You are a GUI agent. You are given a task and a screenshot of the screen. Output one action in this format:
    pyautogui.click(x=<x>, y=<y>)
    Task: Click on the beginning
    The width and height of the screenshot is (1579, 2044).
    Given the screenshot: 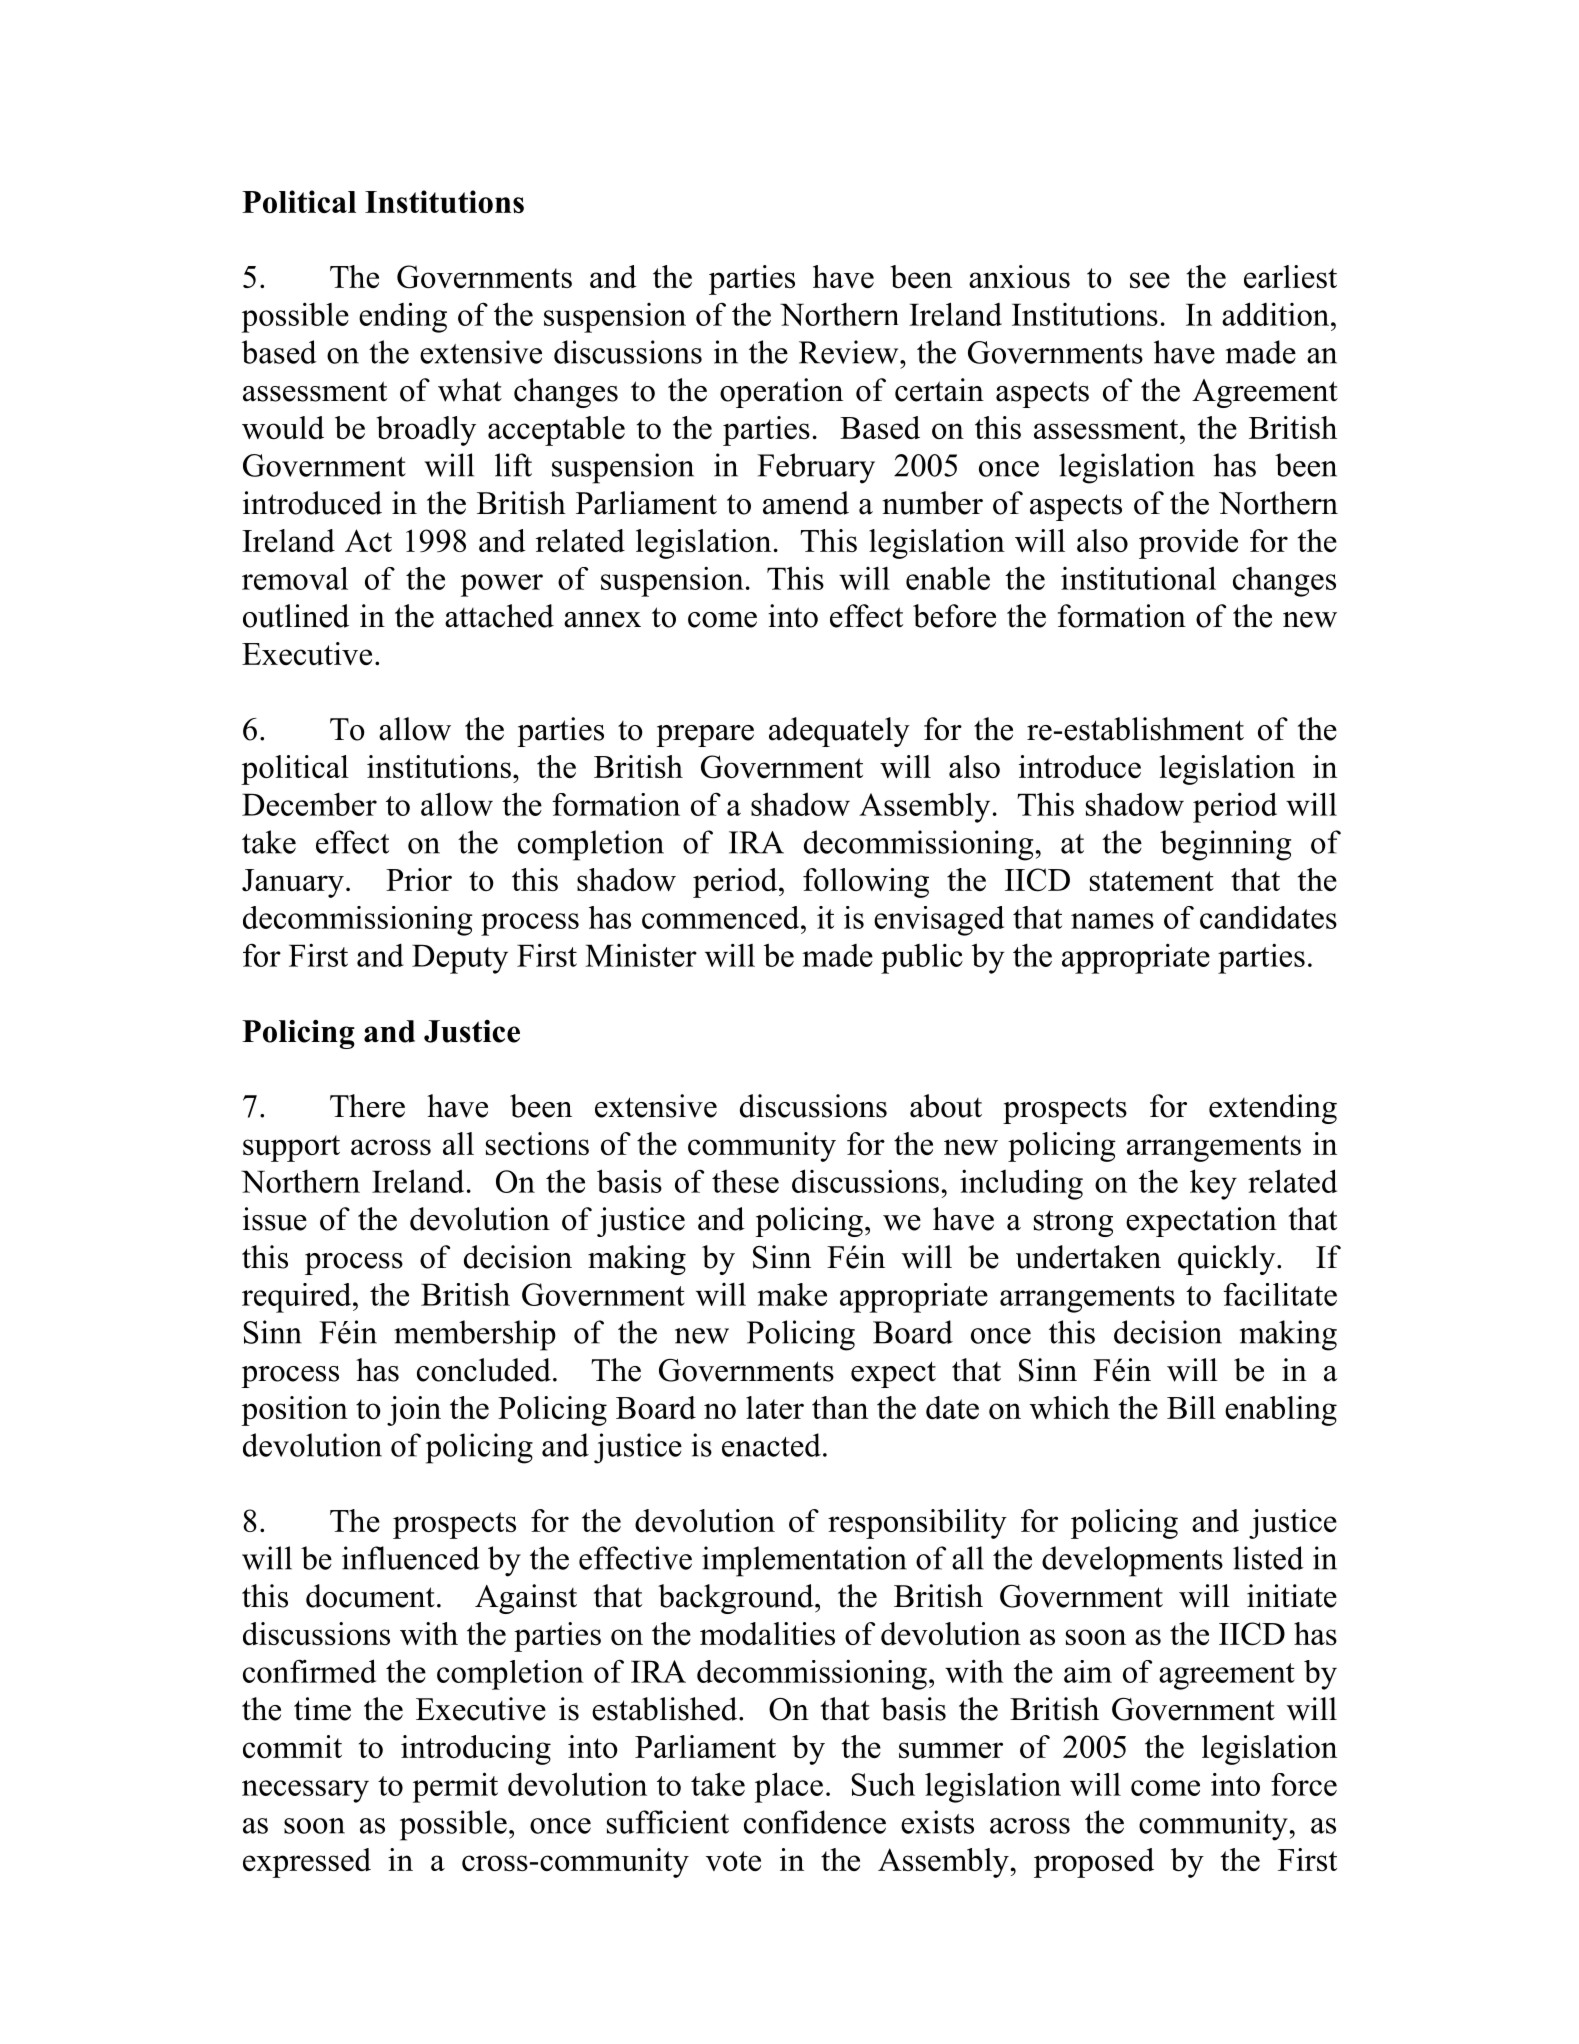 What is the action you would take?
    pyautogui.click(x=1225, y=845)
